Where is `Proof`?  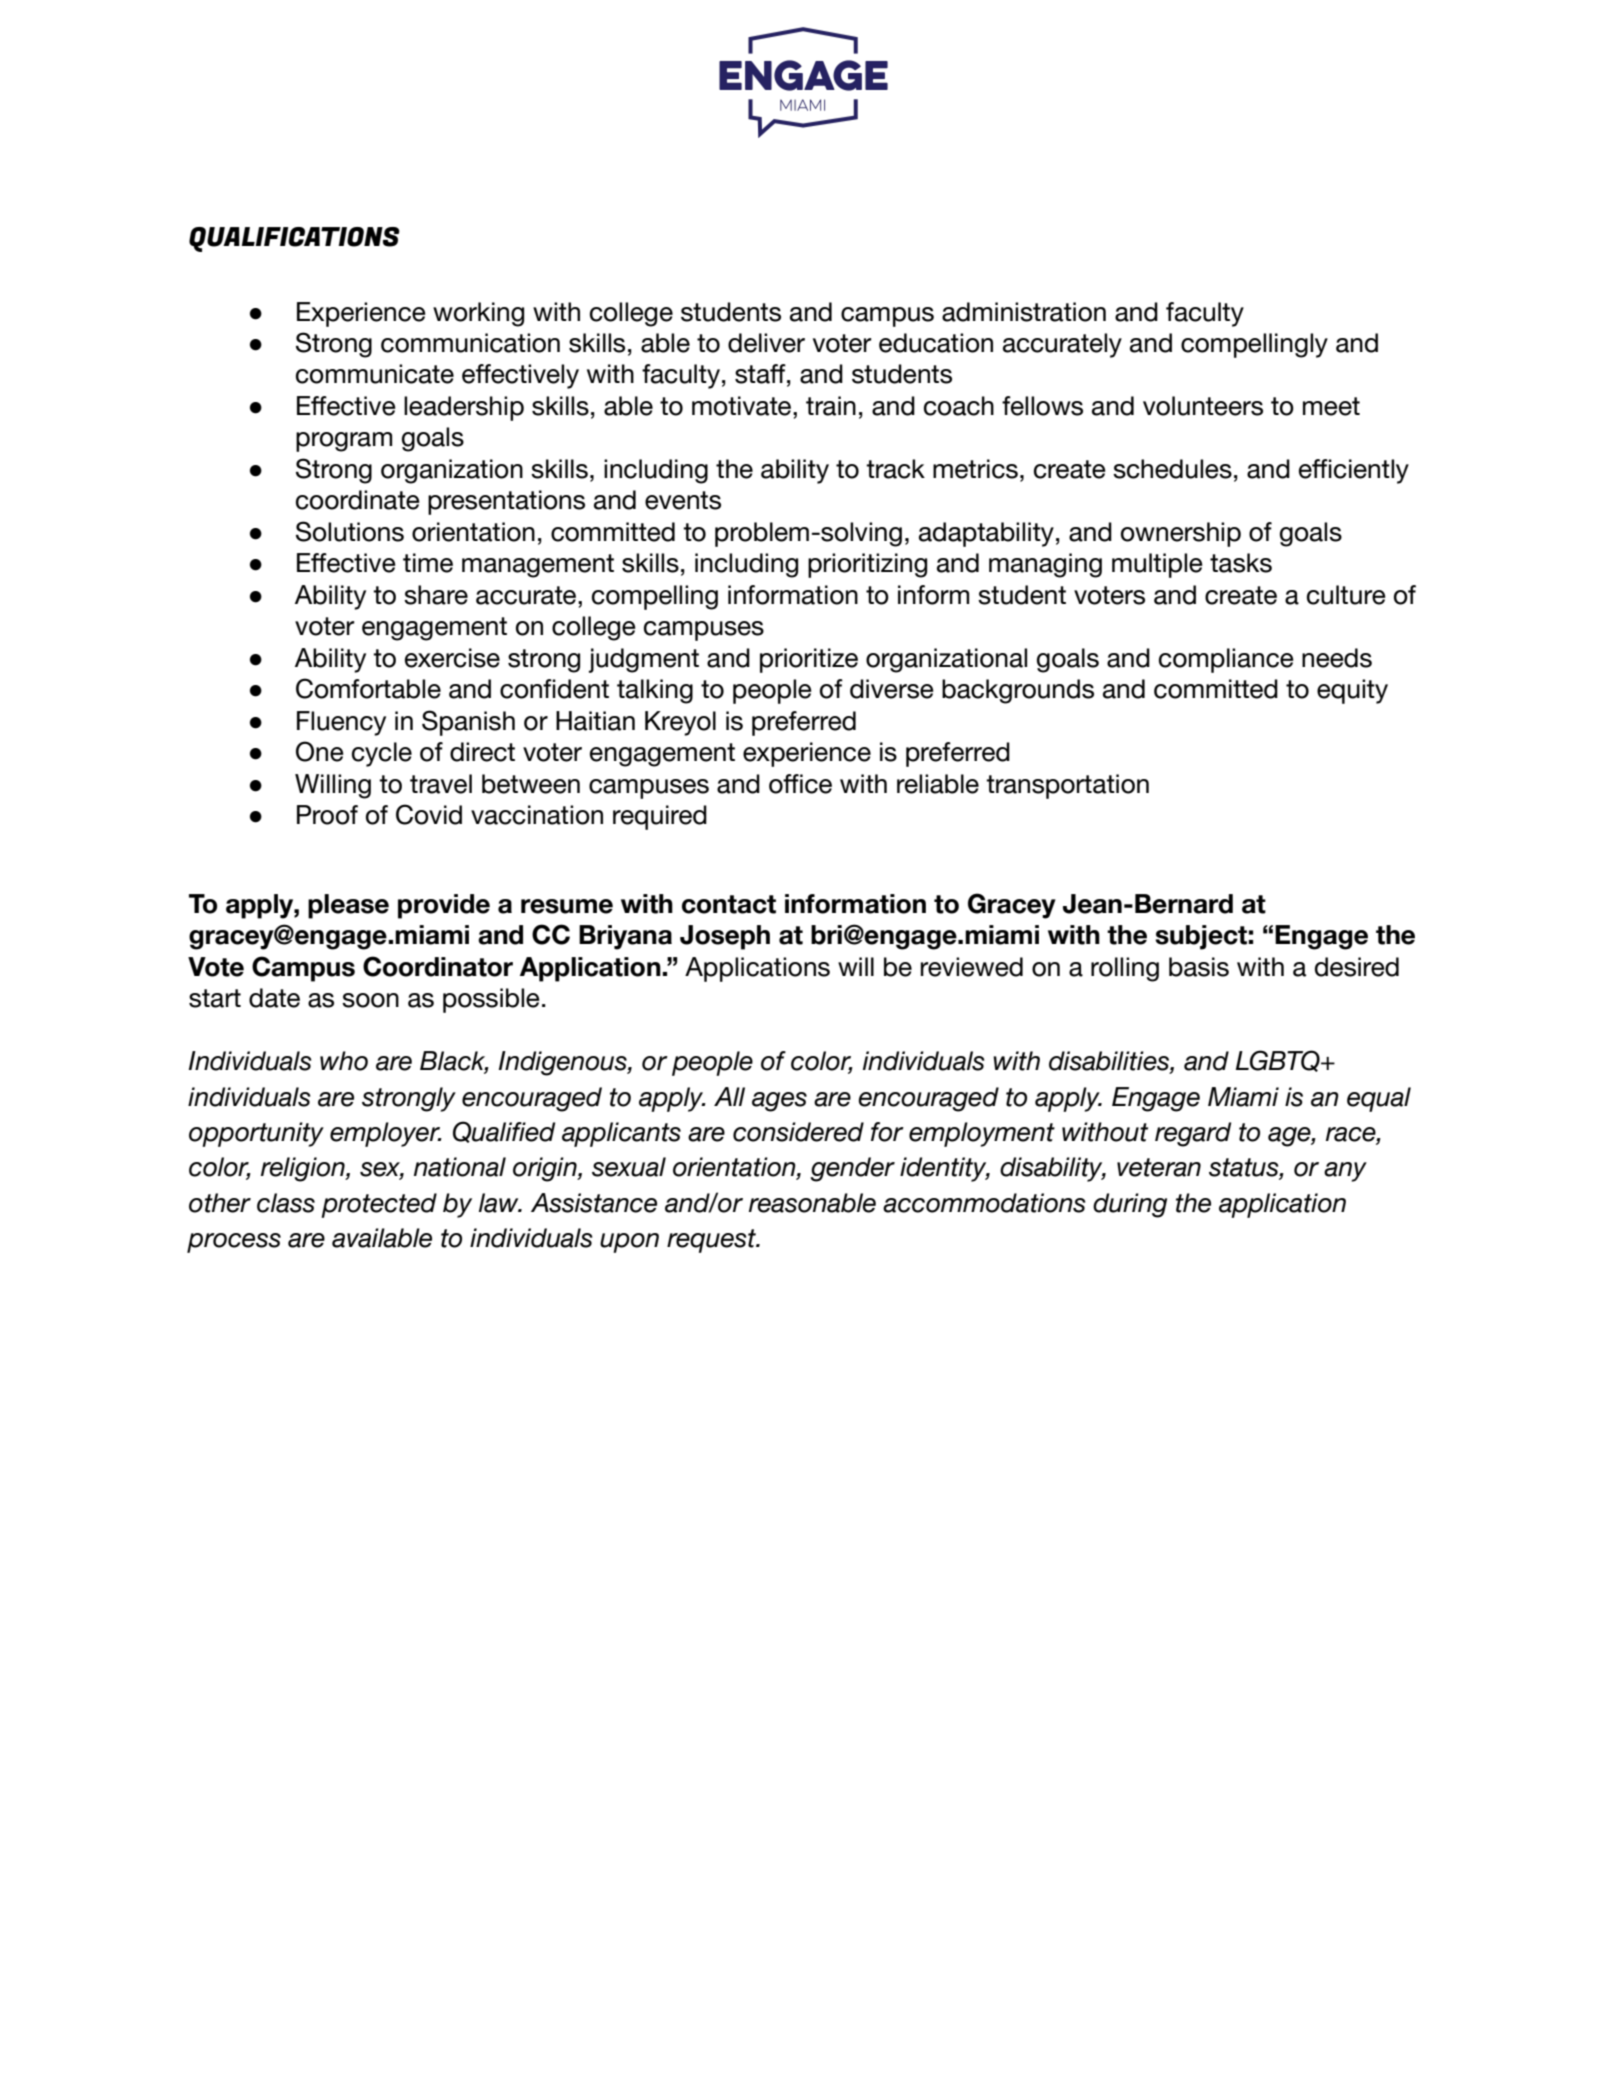 Proof is located at coordinates (327, 815).
